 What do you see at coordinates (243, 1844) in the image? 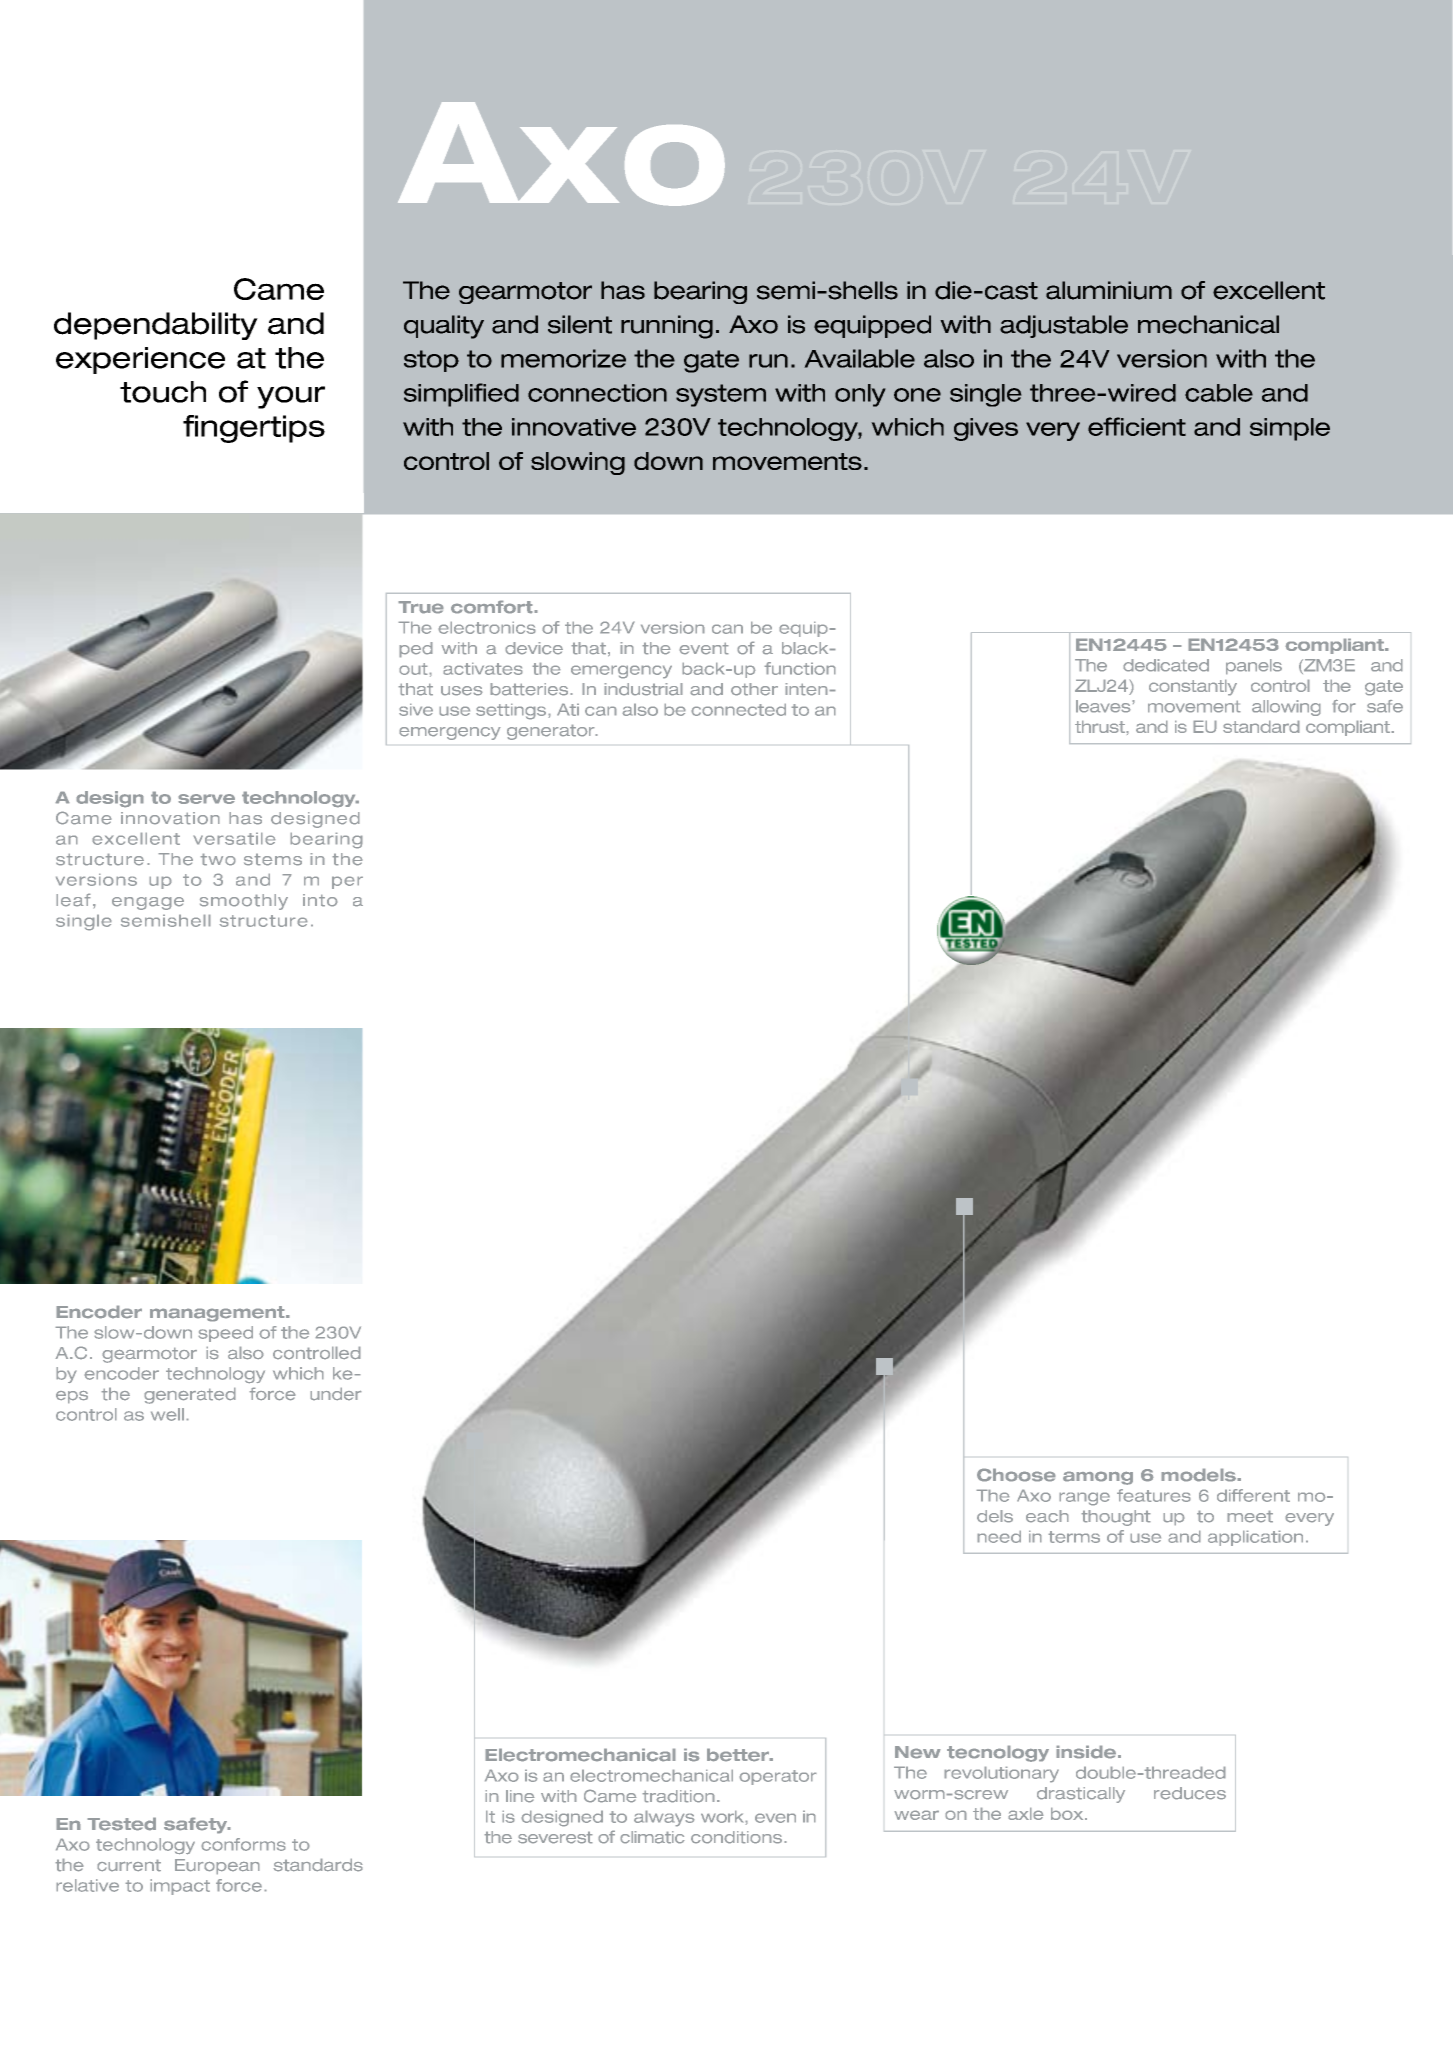
I see `conforms` at bounding box center [243, 1844].
